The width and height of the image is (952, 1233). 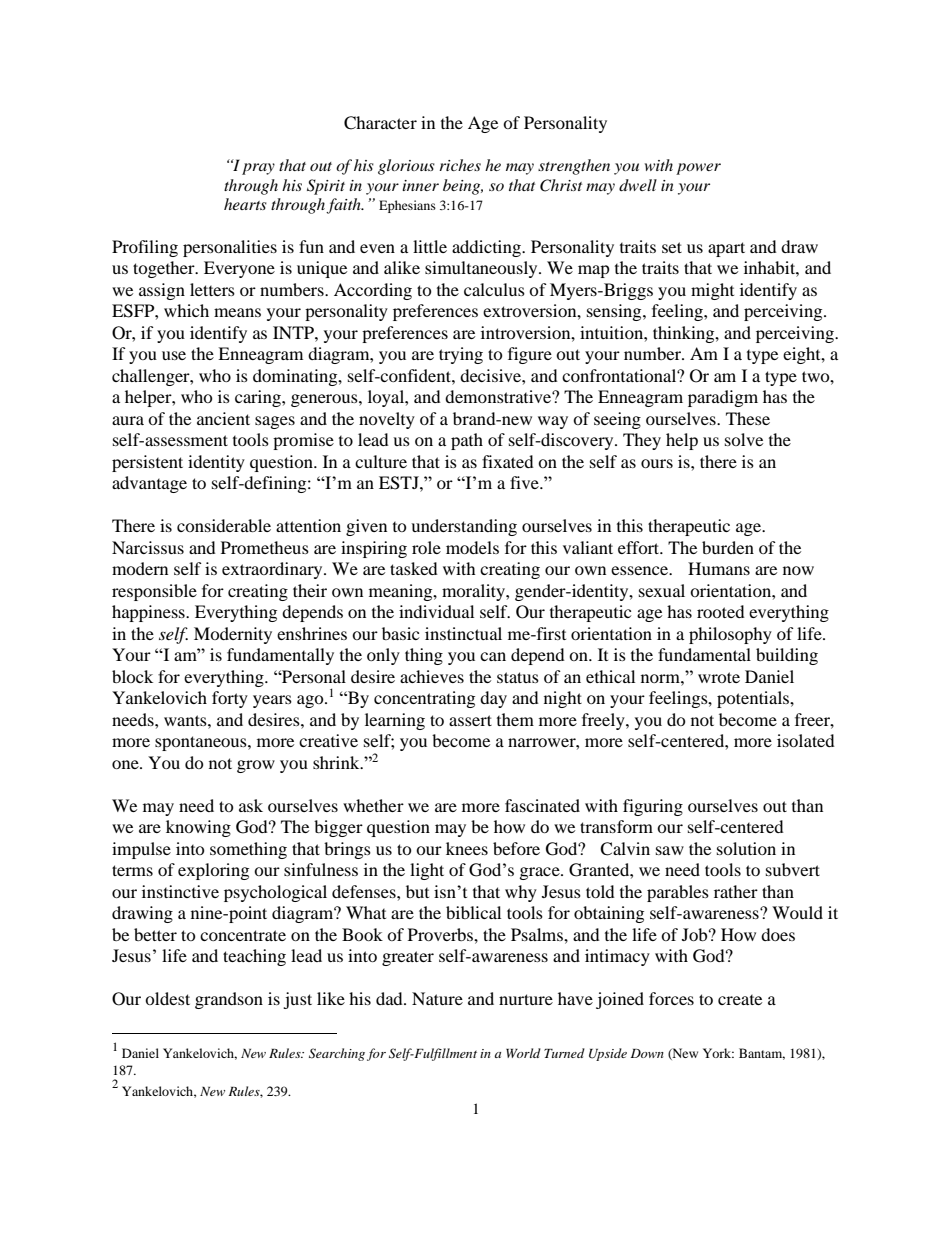 I want to click on spontaneous, so click(x=202, y=743).
